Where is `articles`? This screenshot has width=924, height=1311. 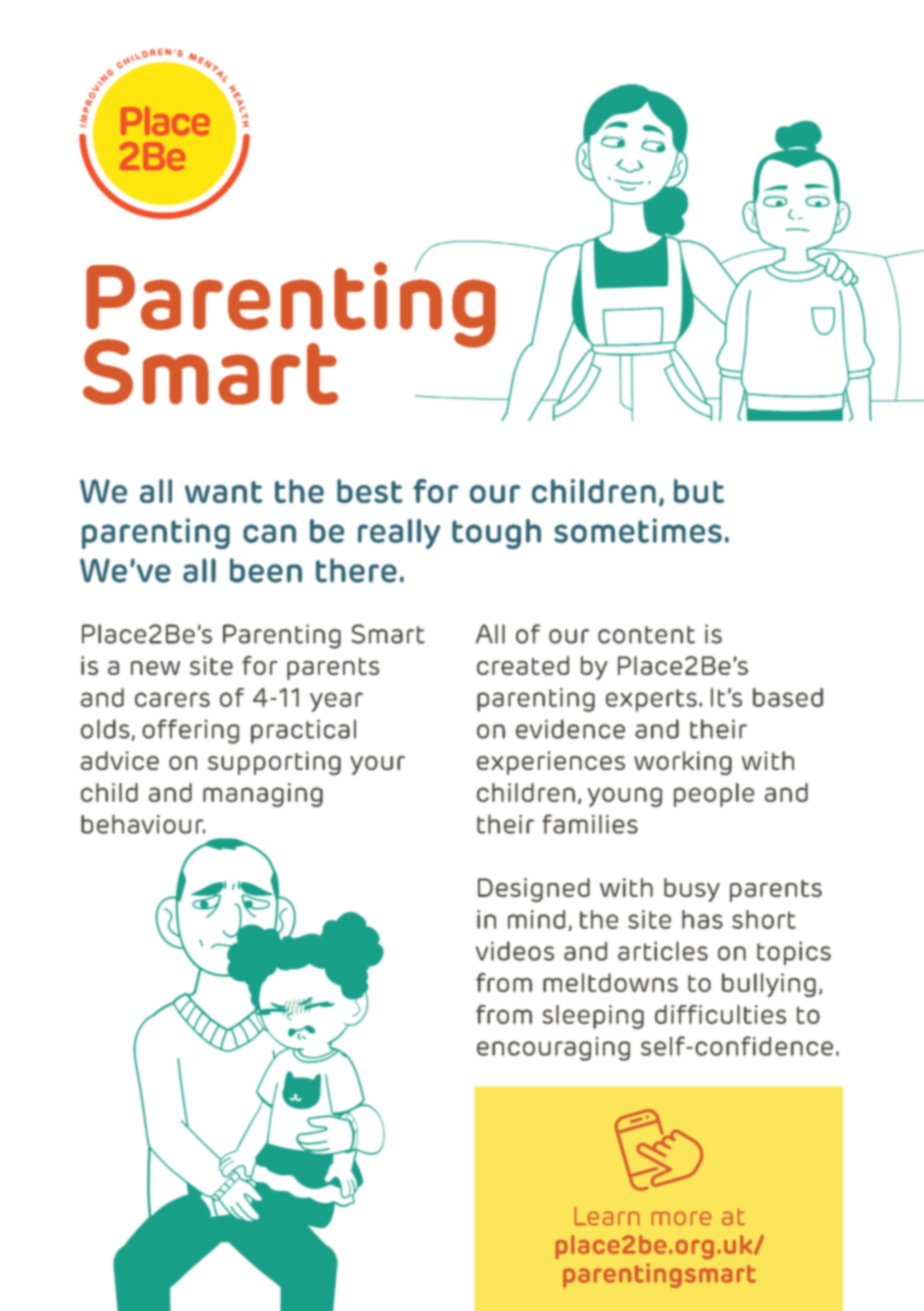
articles is located at coordinates (663, 951).
